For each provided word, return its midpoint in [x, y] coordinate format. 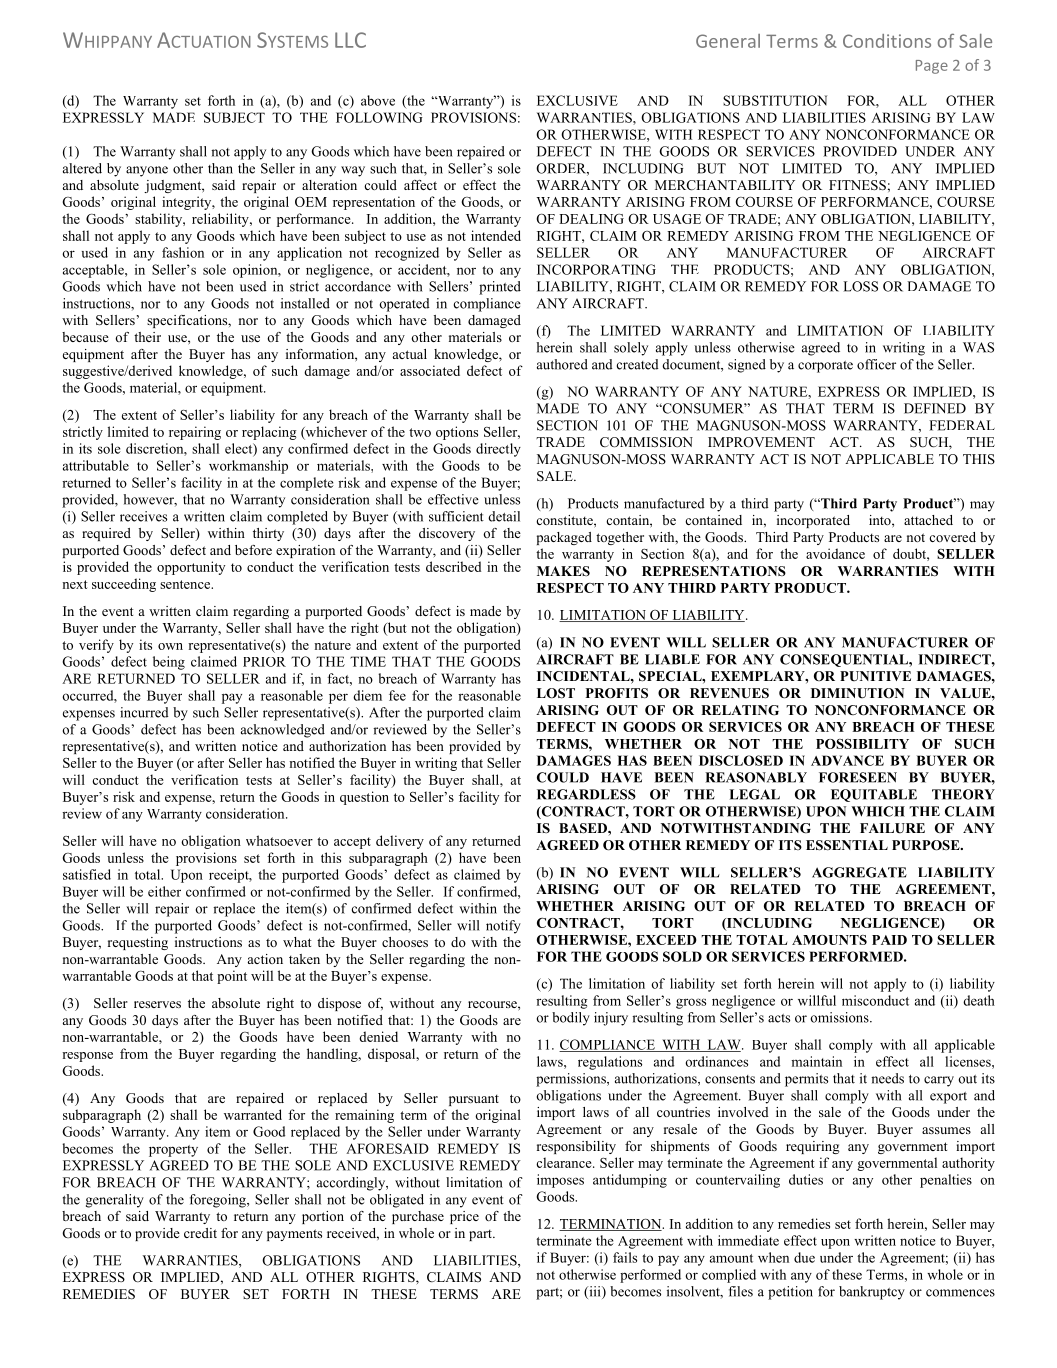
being [169, 663]
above [378, 100]
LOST [556, 693]
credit [200, 1233]
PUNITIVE [875, 676]
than [220, 168]
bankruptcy [872, 1293]
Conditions [887, 41]
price [464, 1217]
